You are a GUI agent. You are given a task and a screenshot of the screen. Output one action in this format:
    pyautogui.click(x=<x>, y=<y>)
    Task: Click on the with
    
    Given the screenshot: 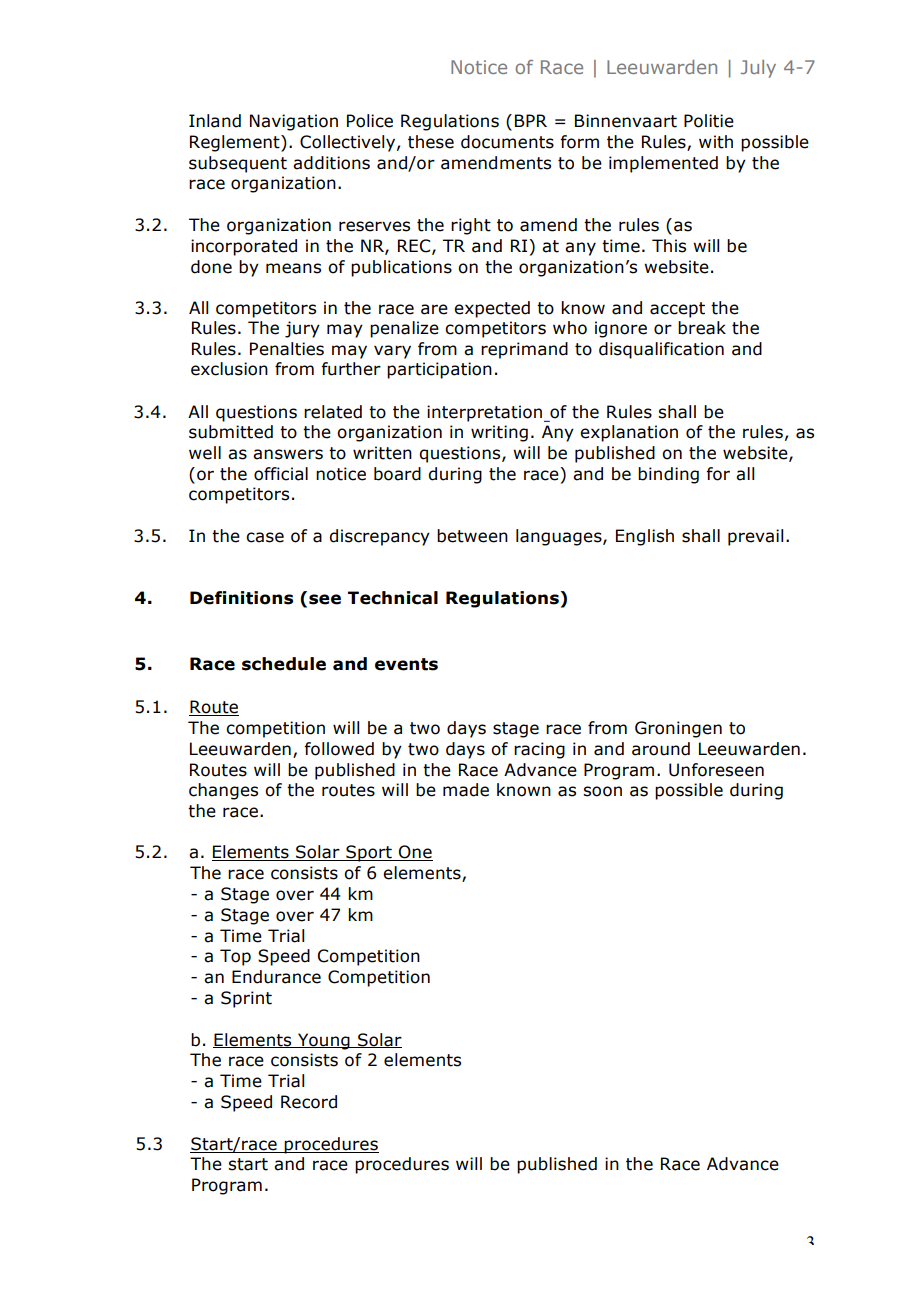 What is the action you would take?
    pyautogui.click(x=716, y=142)
